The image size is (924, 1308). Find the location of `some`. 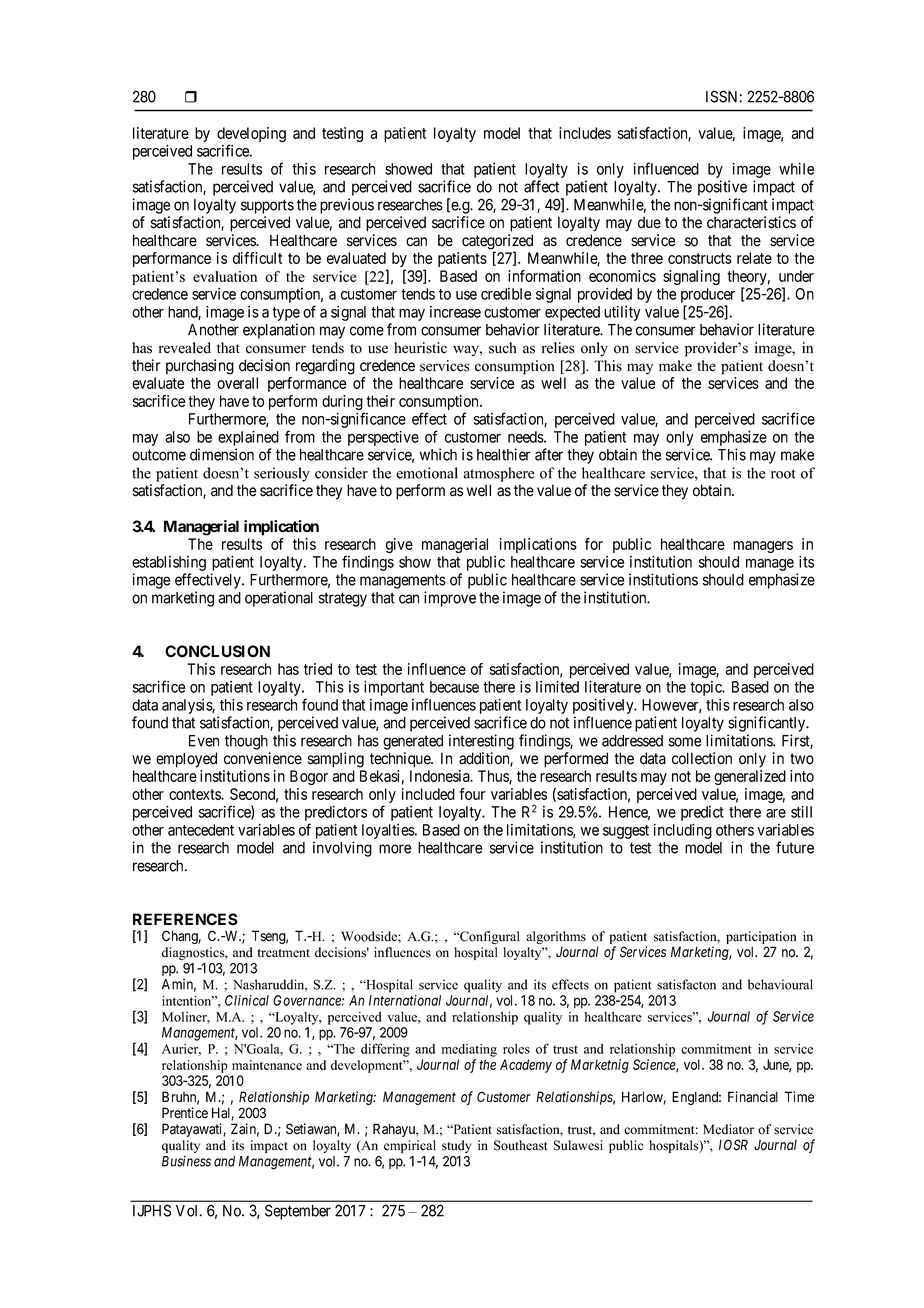

some is located at coordinates (685, 742).
